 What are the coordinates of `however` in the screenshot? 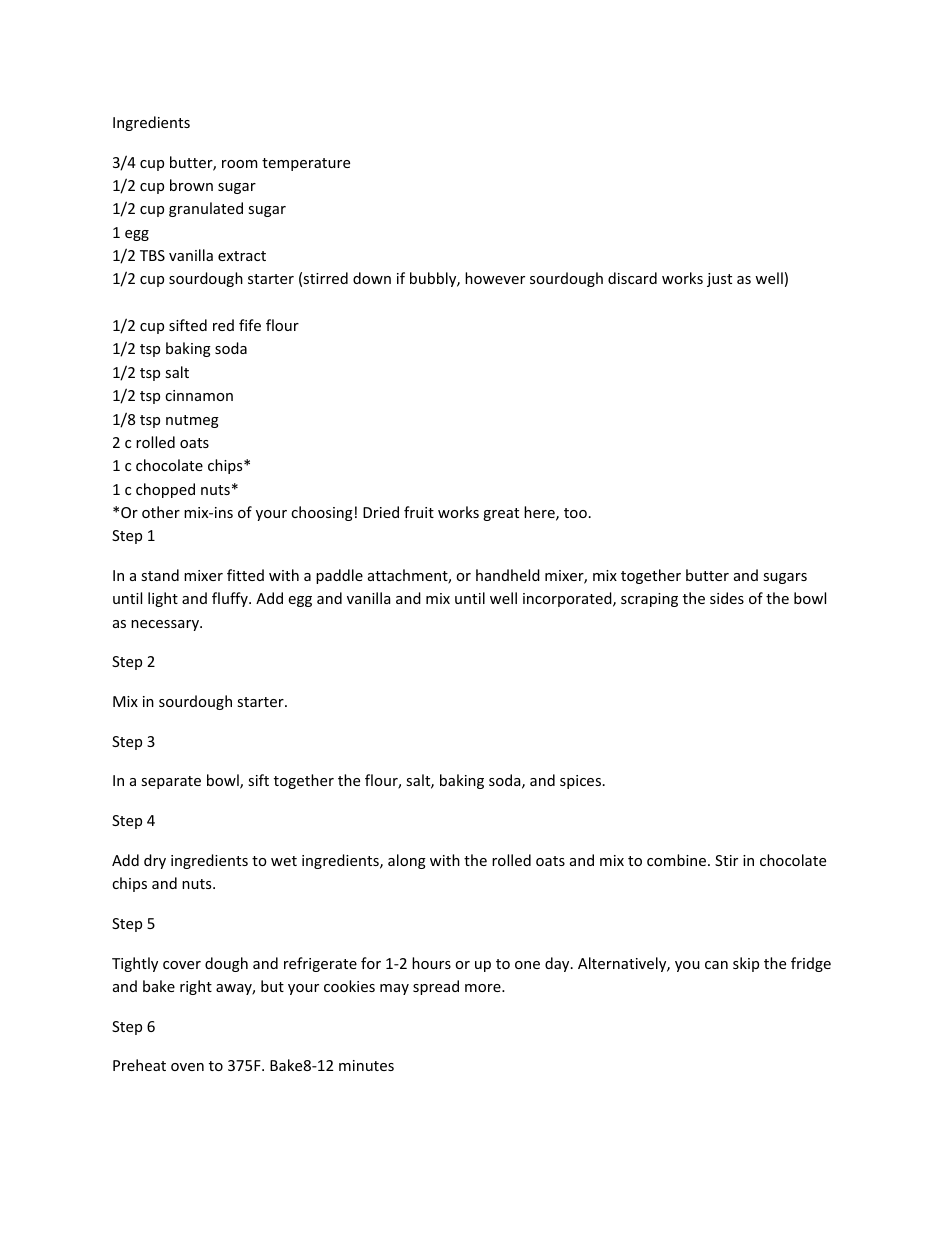 It's located at (495, 278).
